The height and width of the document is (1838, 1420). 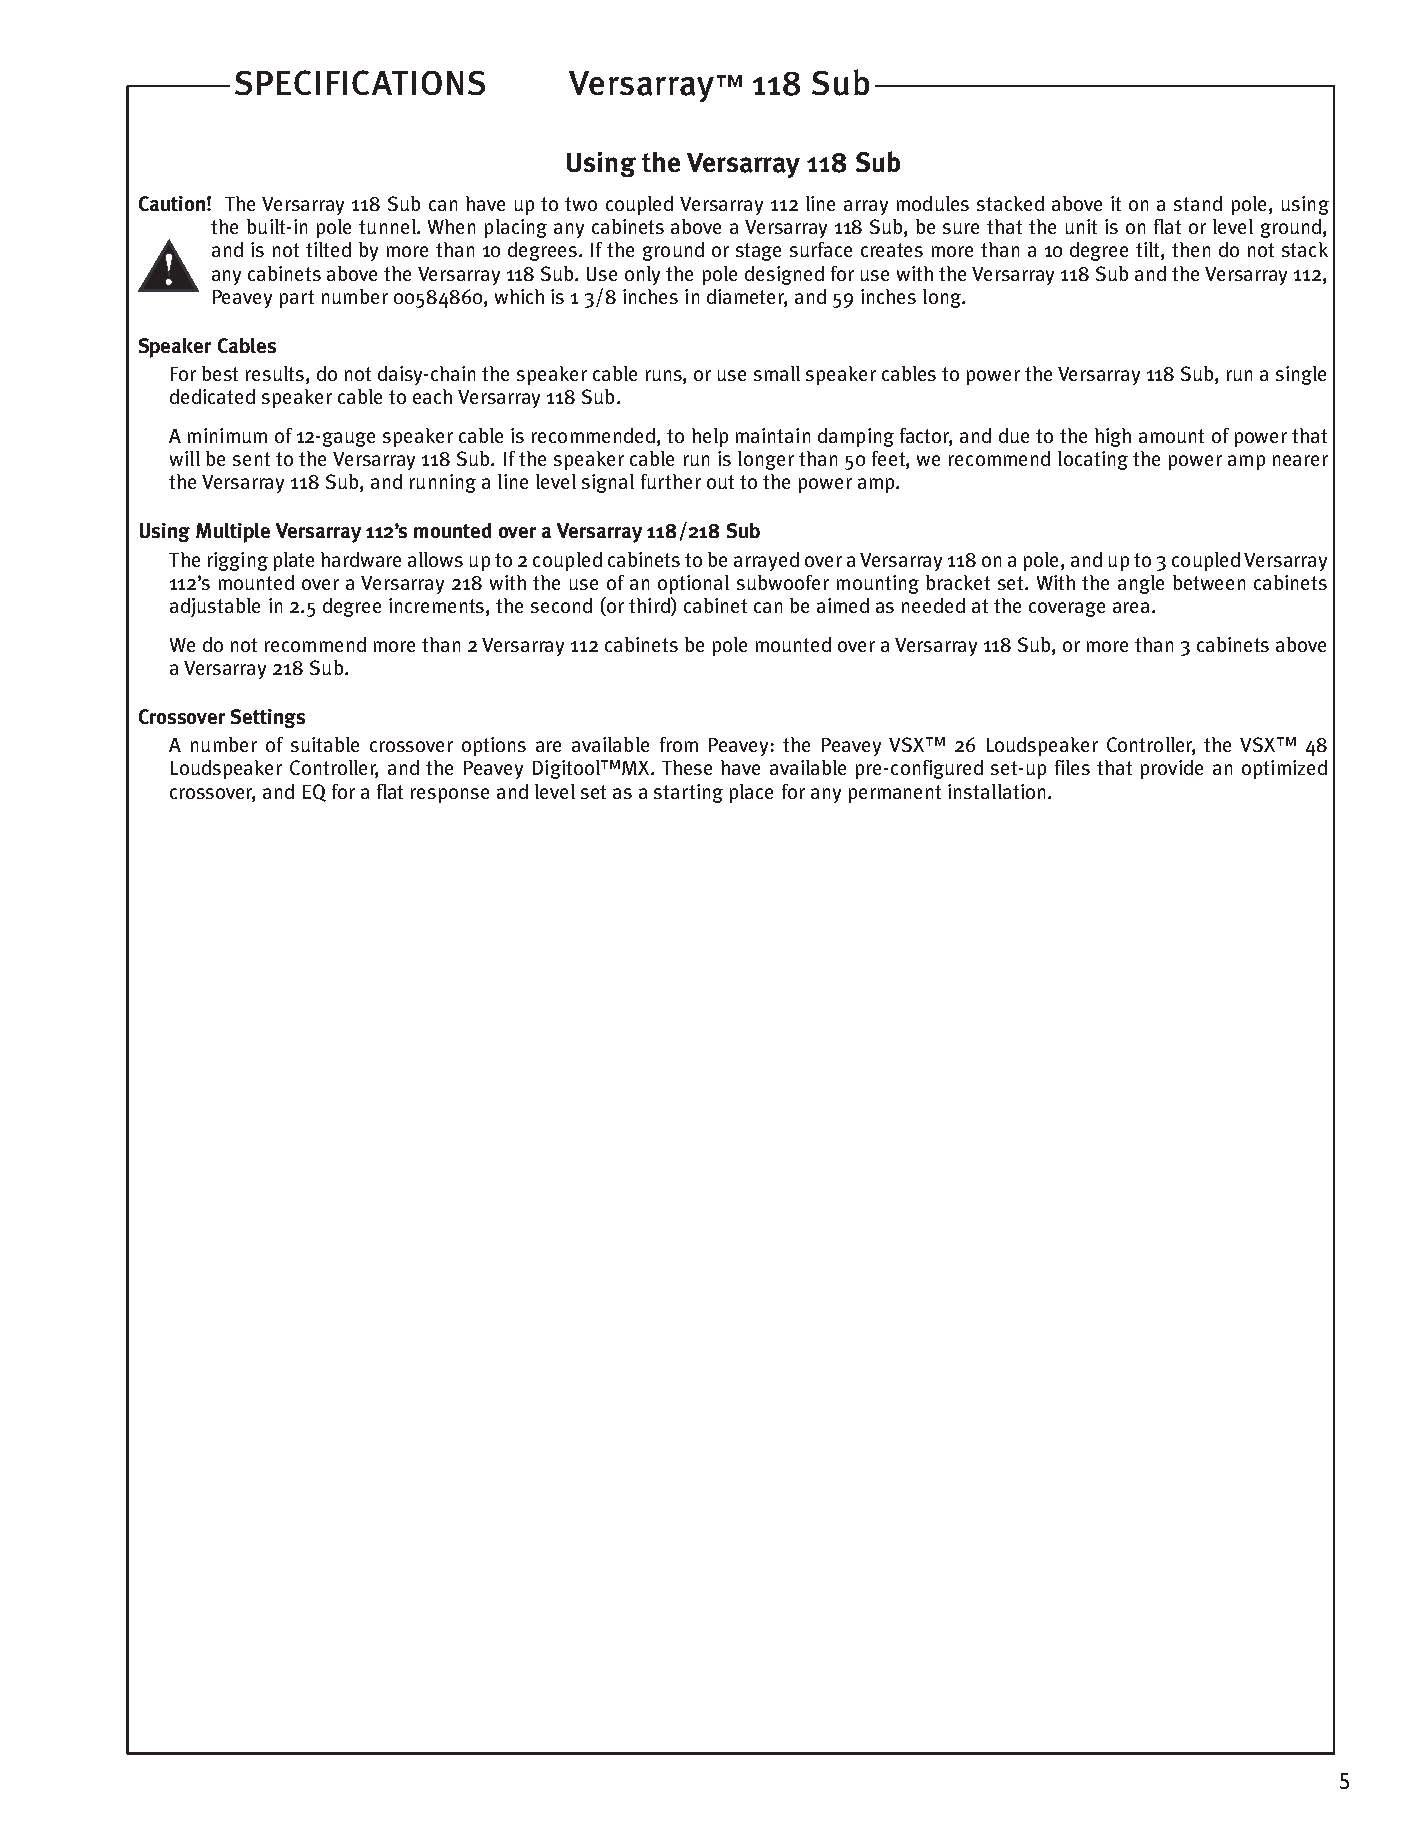 What do you see at coordinates (710, 437) in the document?
I see `help` at bounding box center [710, 437].
